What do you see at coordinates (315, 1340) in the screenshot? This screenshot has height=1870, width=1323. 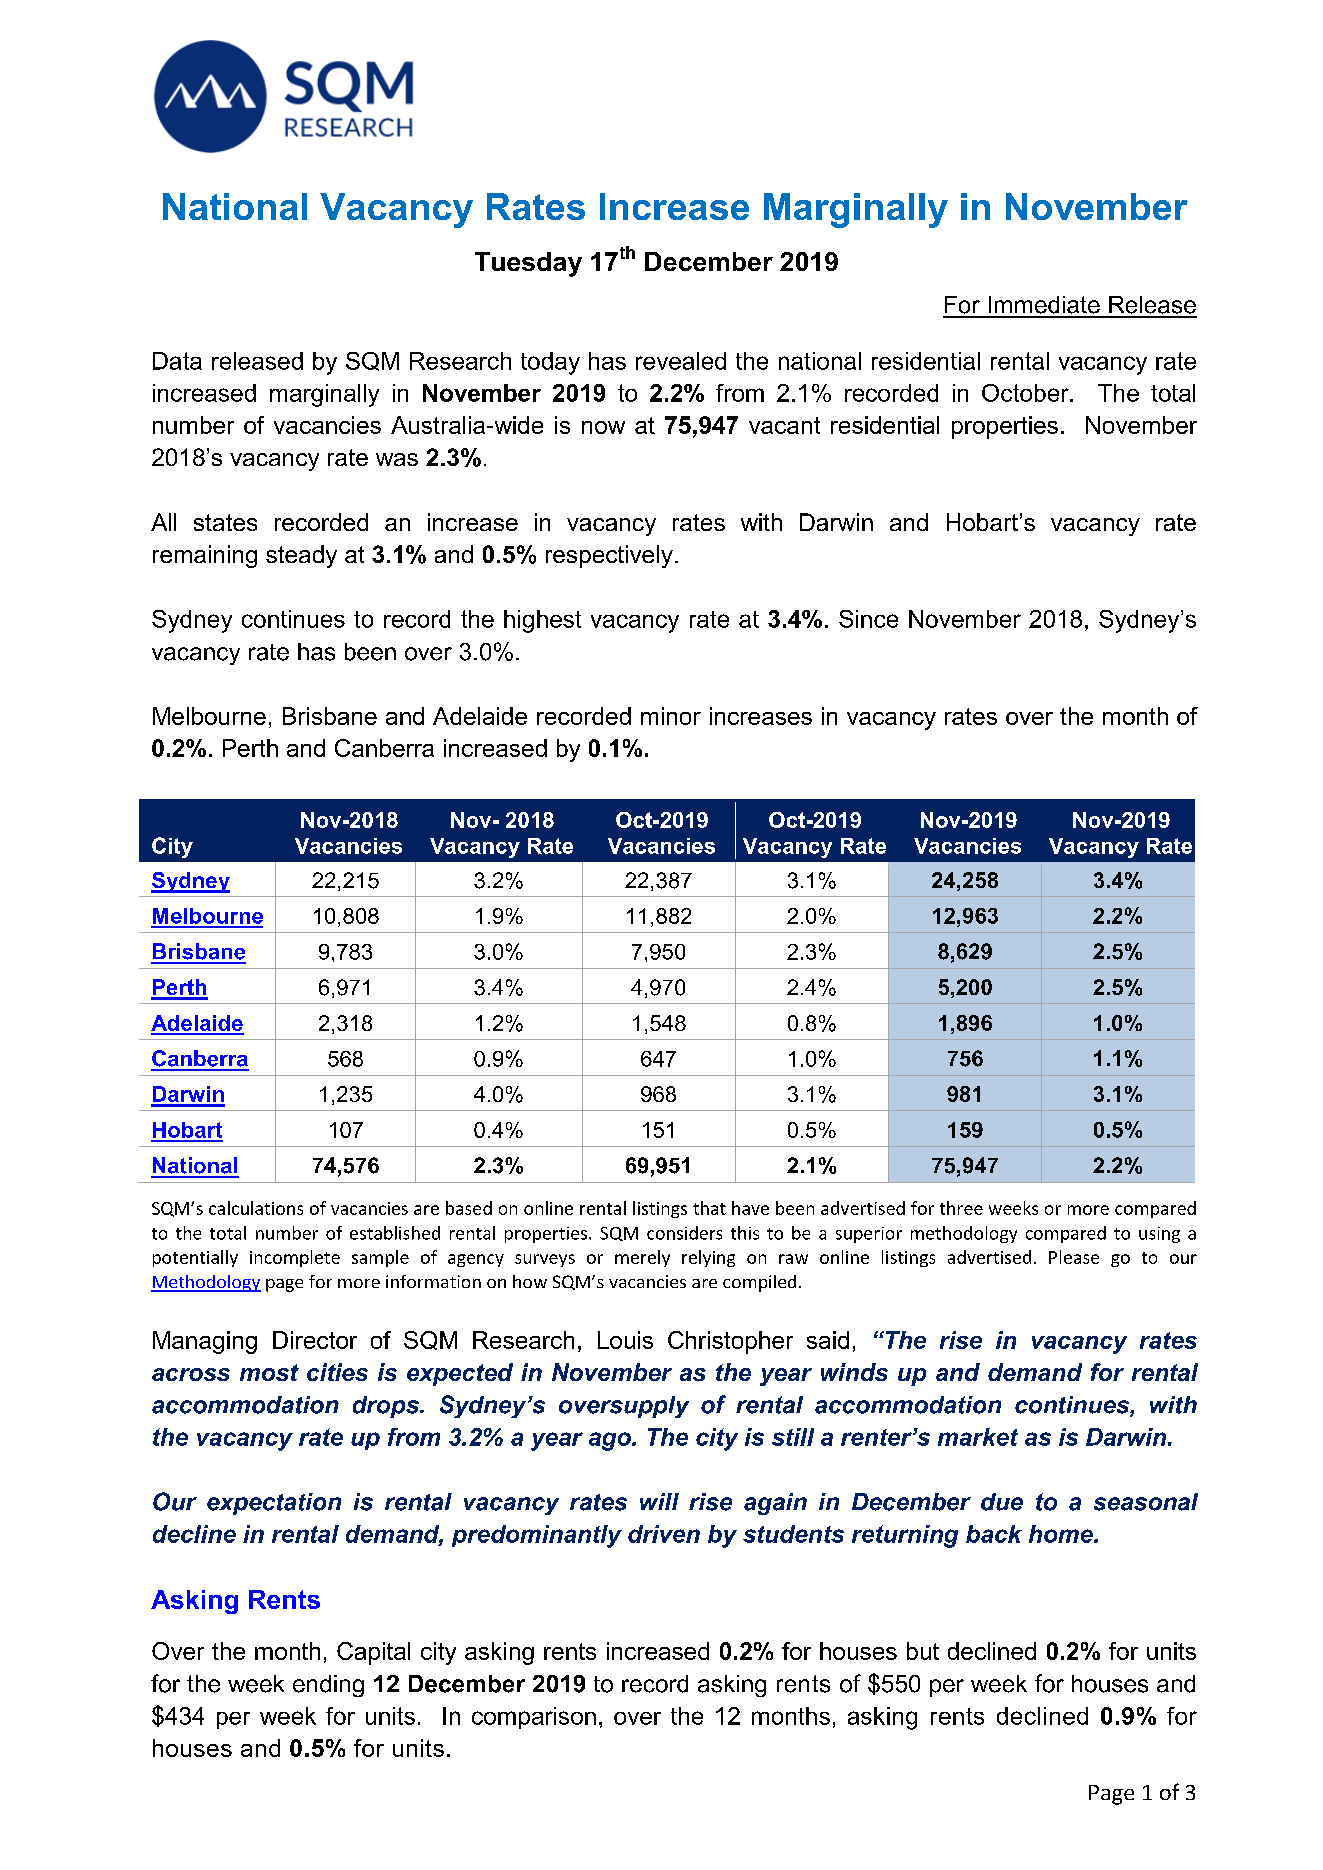 I see `Director` at bounding box center [315, 1340].
